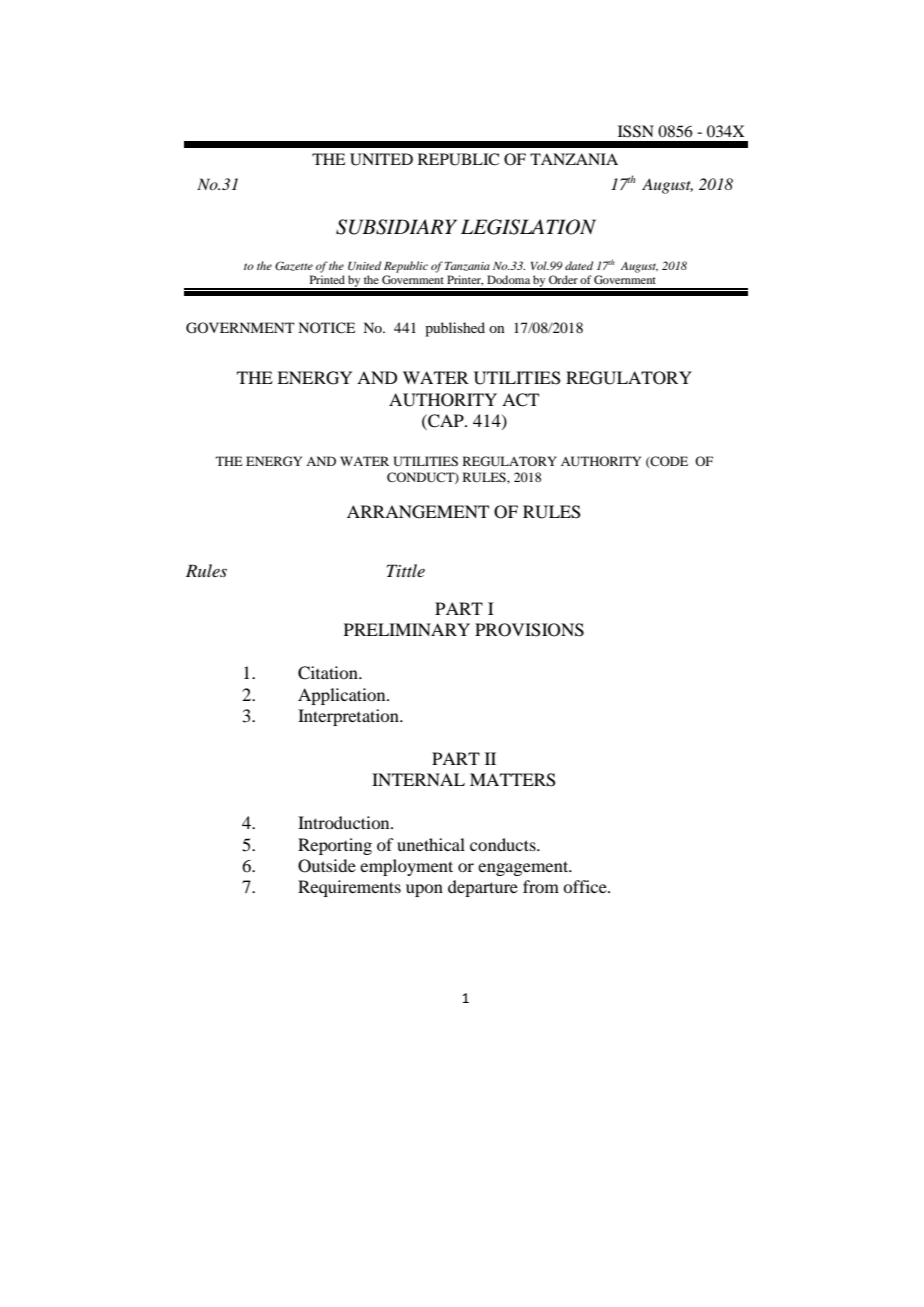  I want to click on PRELIMINARY, so click(407, 629).
